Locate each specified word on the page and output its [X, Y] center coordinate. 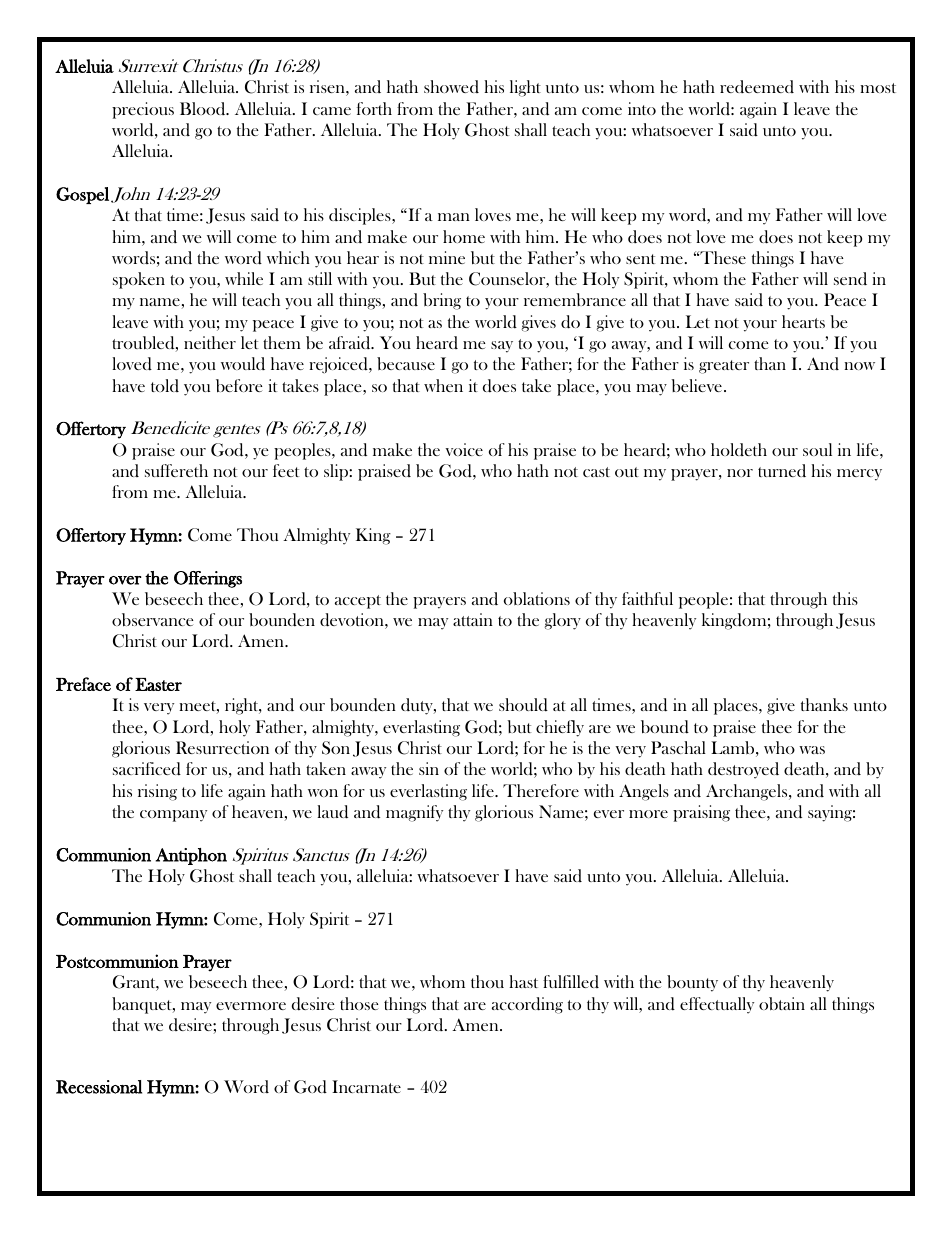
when [443, 385]
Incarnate [366, 1086]
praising [701, 813]
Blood [204, 108]
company [173, 816]
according [527, 1005]
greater [724, 367]
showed [451, 86]
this [845, 598]
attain [473, 619]
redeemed [757, 86]
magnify [414, 813]
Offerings [208, 579]
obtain [782, 1004]
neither [210, 342]
